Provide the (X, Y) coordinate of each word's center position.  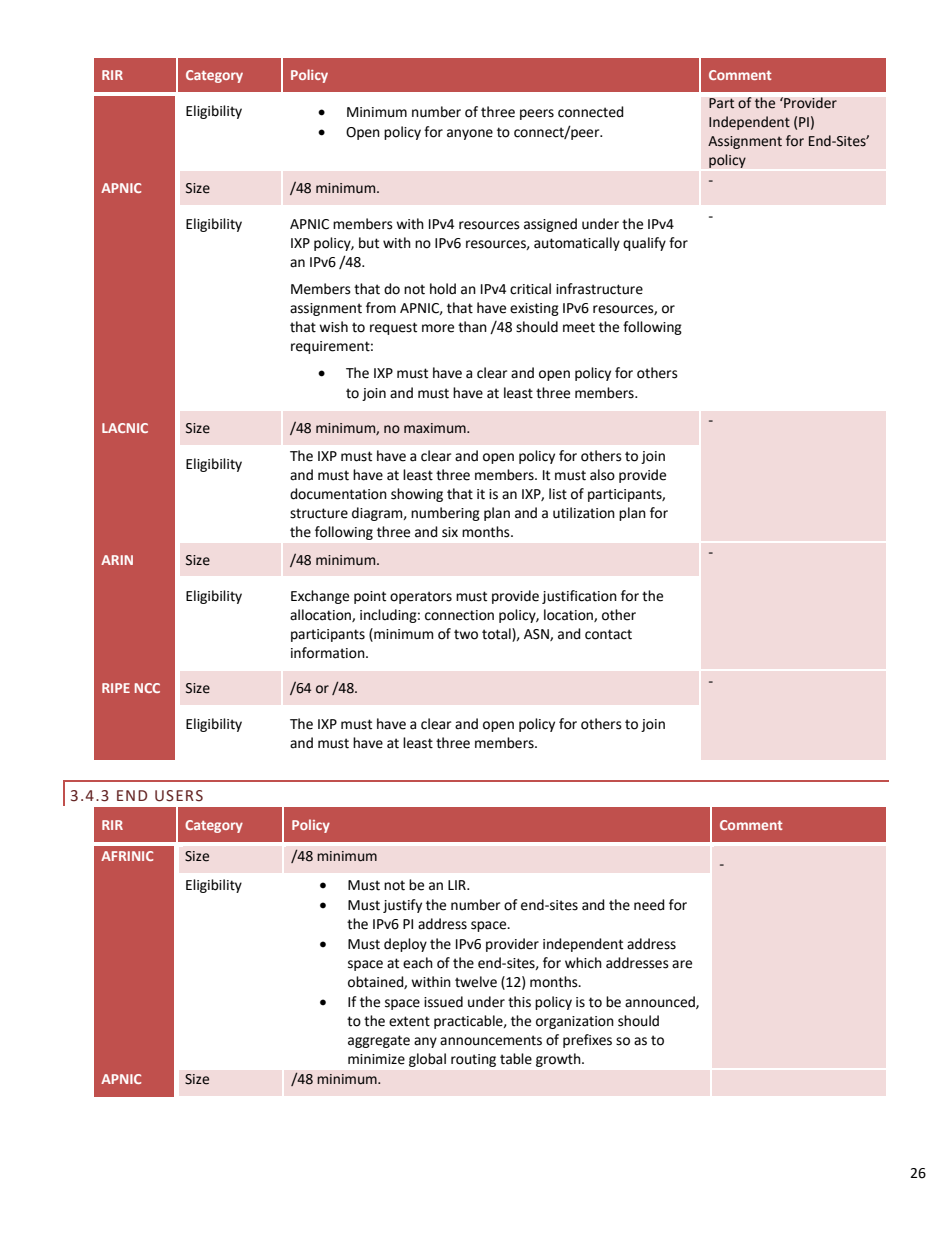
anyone (470, 134)
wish (333, 327)
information (329, 653)
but (369, 243)
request (393, 328)
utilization (584, 513)
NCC (147, 688)
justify (402, 906)
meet (579, 327)
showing (417, 495)
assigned (550, 225)
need (649, 905)
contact (608, 634)
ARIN (117, 560)
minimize (376, 1059)
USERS (179, 796)
